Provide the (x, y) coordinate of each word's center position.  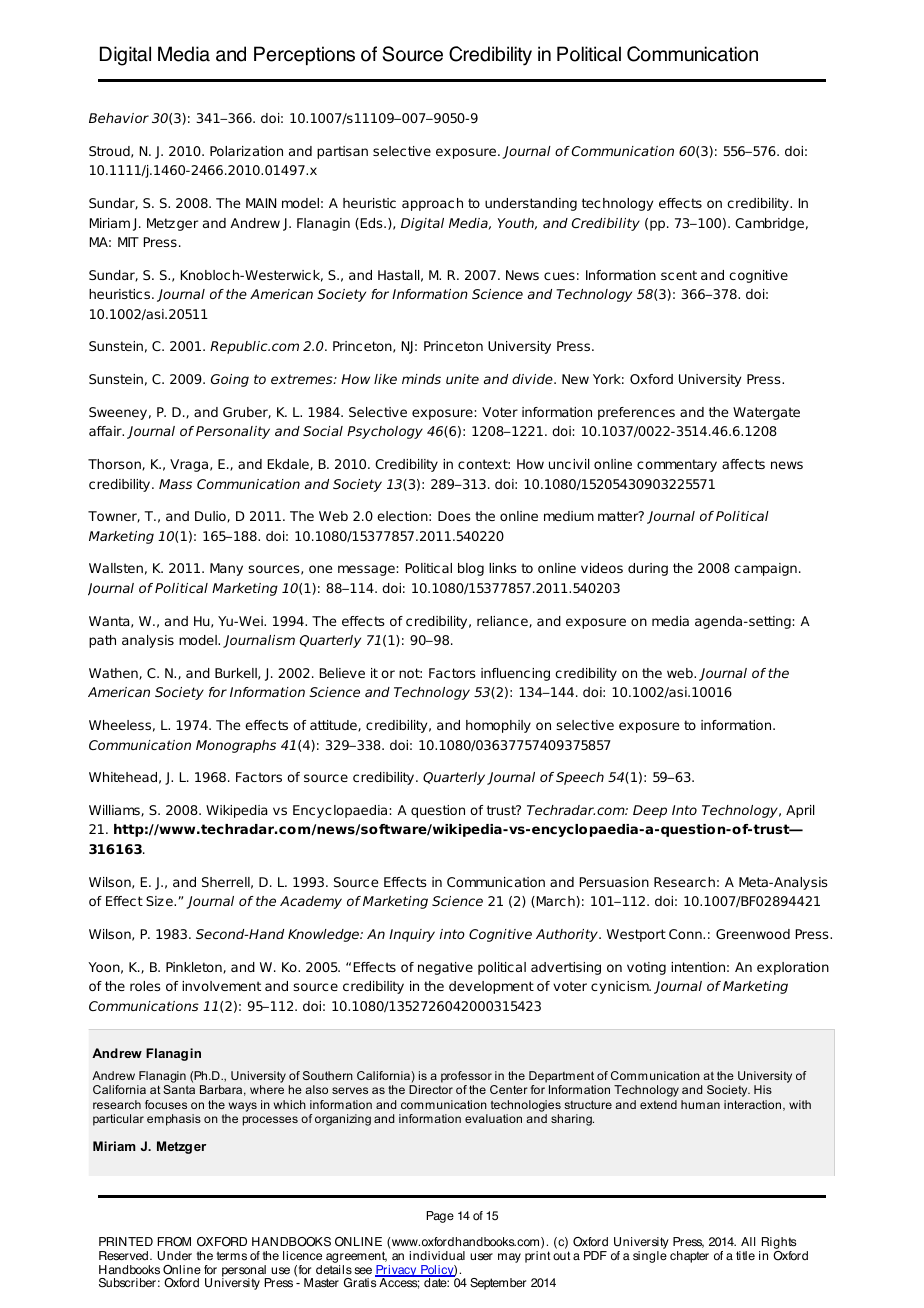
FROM (174, 1242)
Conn (686, 934)
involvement (221, 986)
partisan (342, 152)
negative (445, 968)
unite (462, 379)
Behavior (119, 118)
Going (230, 380)
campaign (765, 569)
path (102, 641)
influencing (515, 674)
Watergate (766, 413)
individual (437, 1256)
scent (679, 275)
